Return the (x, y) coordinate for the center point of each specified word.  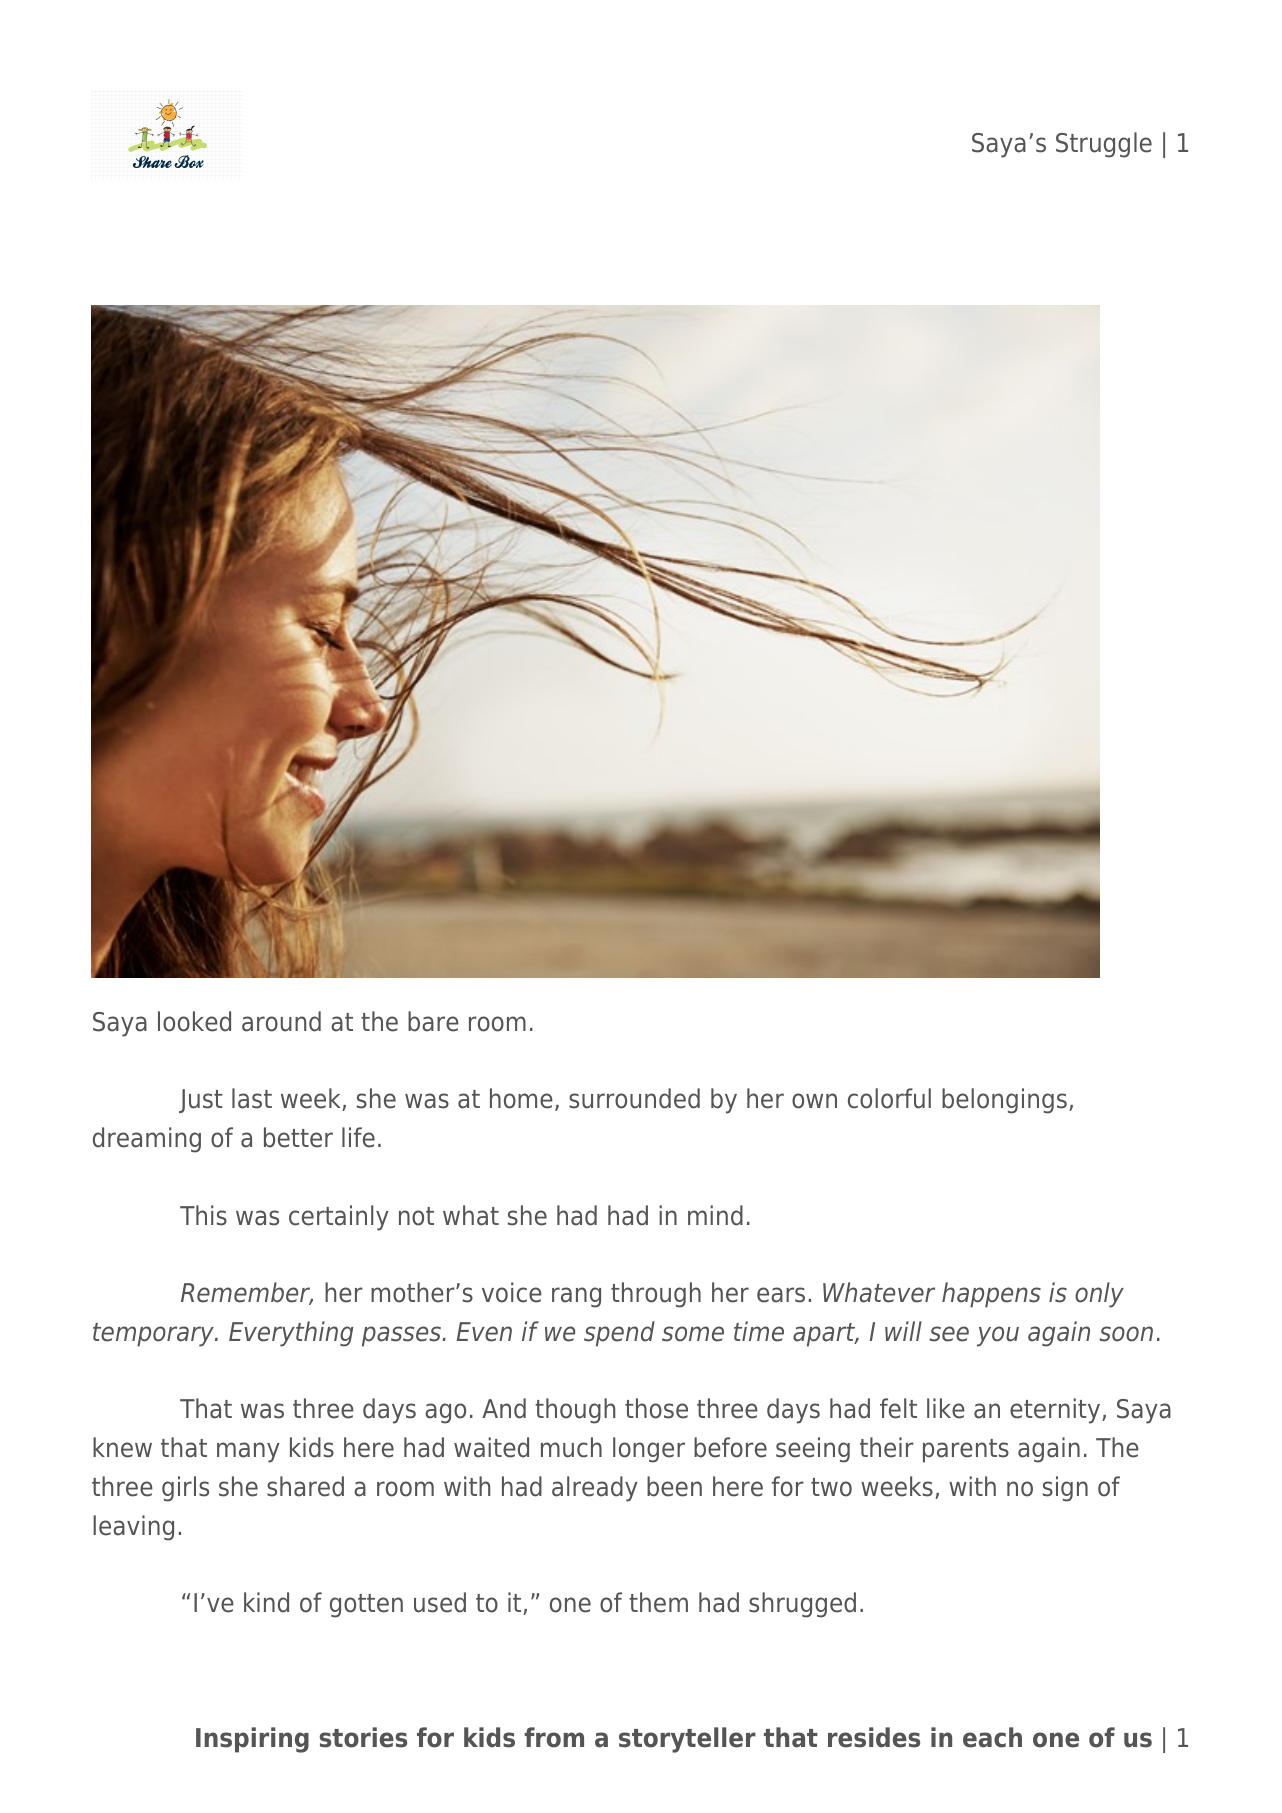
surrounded (634, 1098)
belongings (1004, 1101)
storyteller (687, 1740)
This (203, 1215)
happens (991, 1295)
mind (715, 1215)
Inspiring (252, 1740)
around (281, 1021)
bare (433, 1021)
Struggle (1104, 145)
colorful (889, 1098)
